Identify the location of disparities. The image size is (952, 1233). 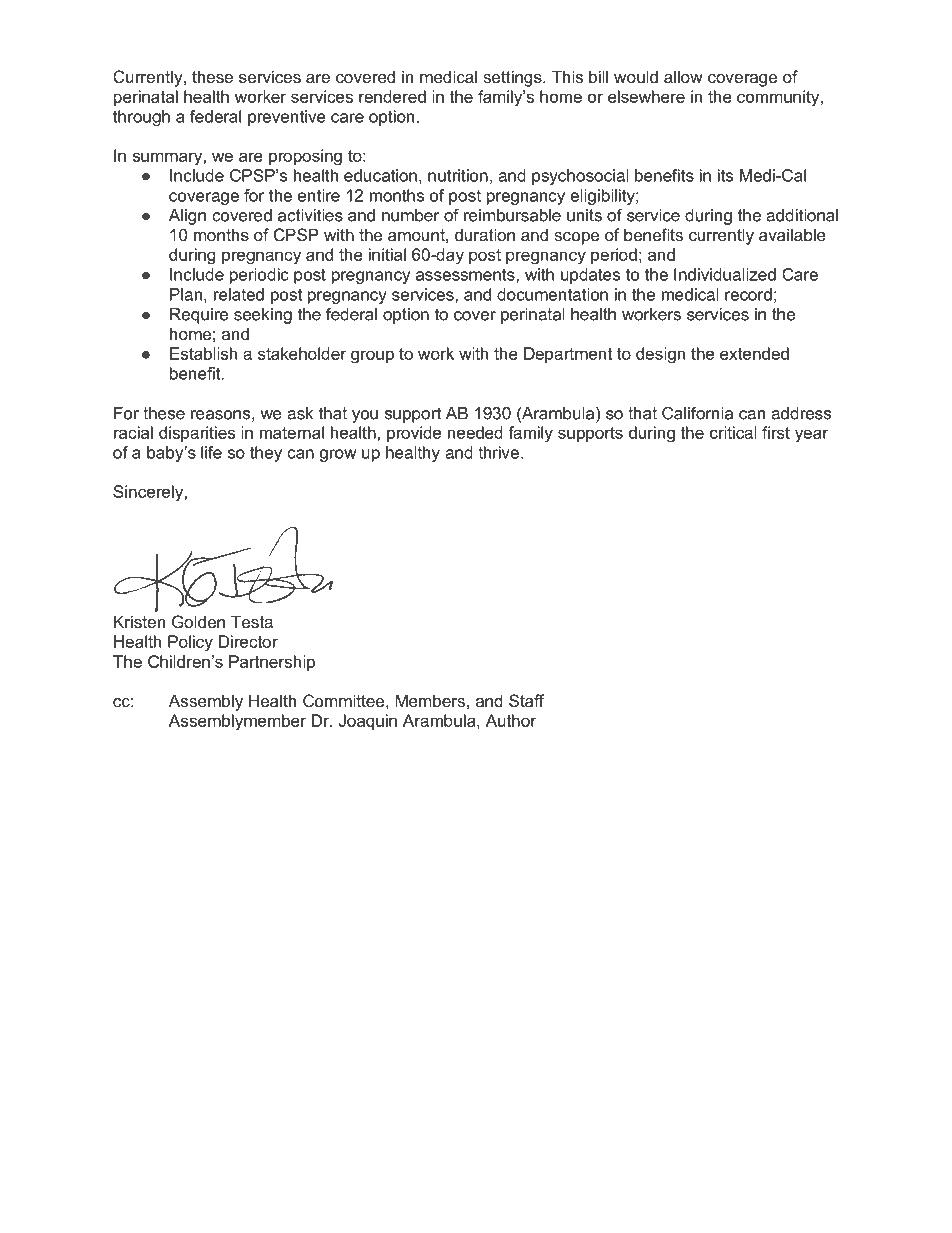
(197, 434).
